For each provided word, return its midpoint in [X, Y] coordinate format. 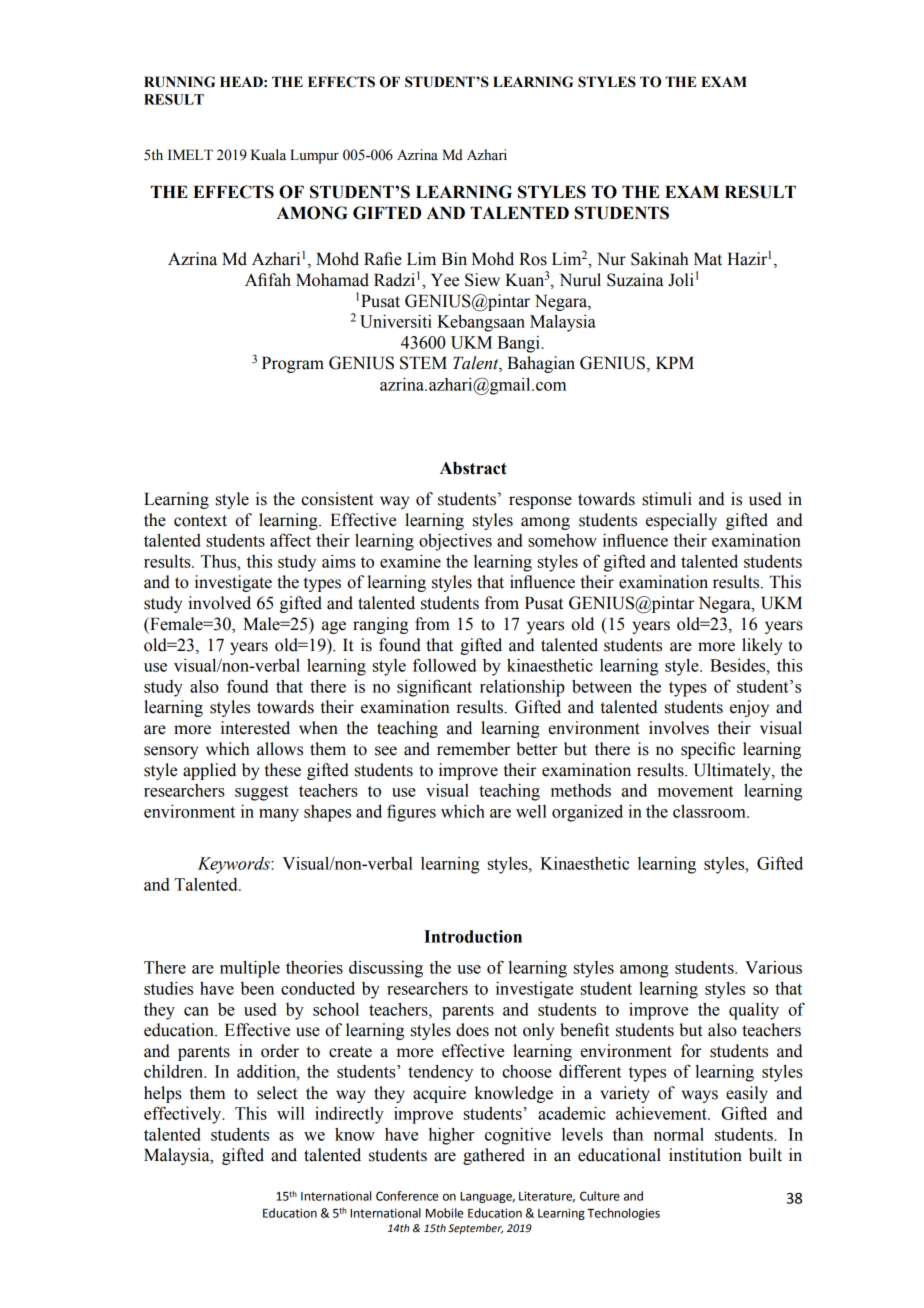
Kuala [268, 155]
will [291, 1113]
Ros [533, 259]
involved [219, 603]
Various [773, 967]
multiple [250, 969]
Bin [454, 258]
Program [293, 365]
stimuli [667, 499]
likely [762, 646]
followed [444, 665]
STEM [423, 363]
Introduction [473, 936]
